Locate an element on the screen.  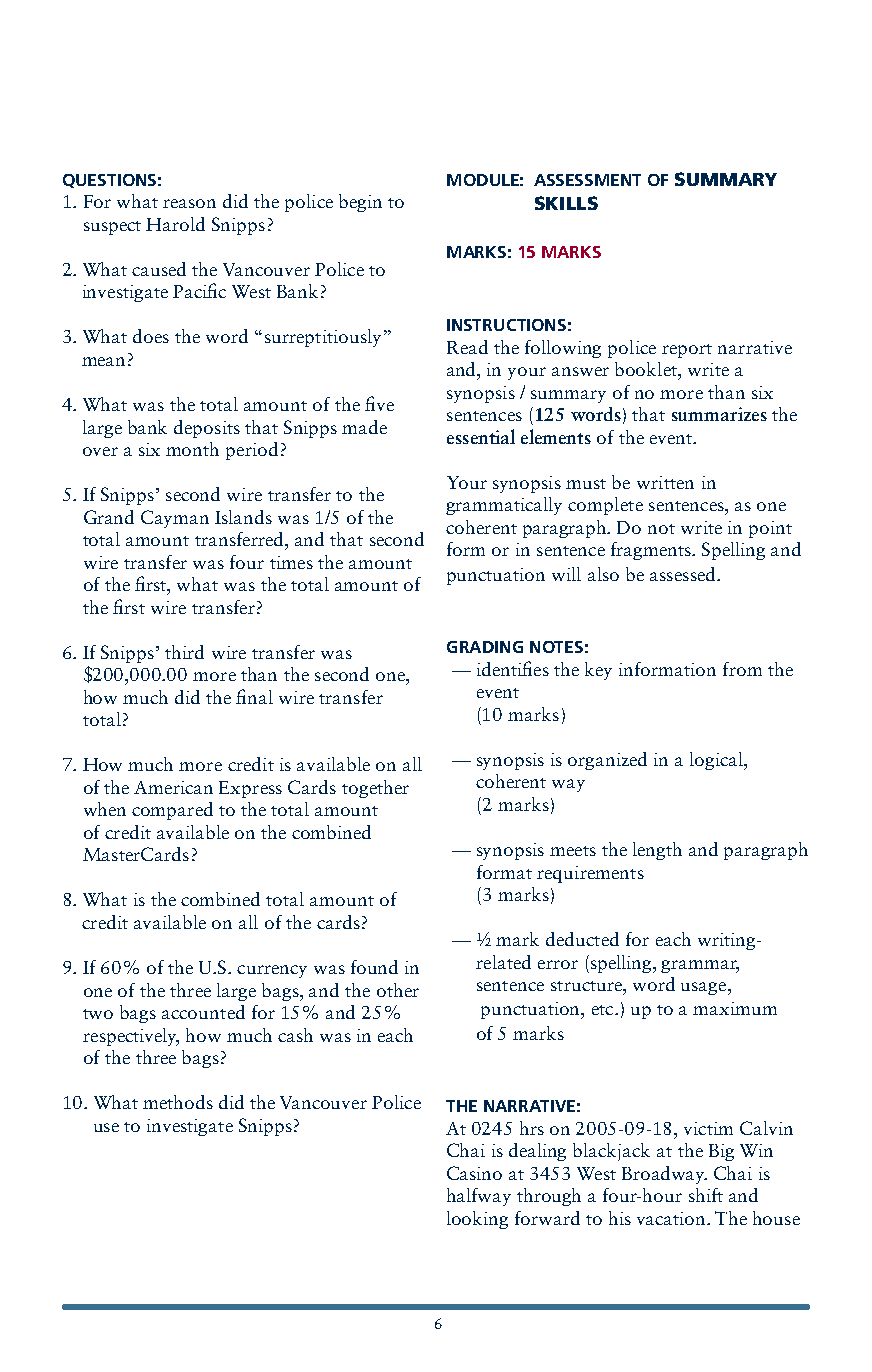
identifies is located at coordinates (513, 668).
